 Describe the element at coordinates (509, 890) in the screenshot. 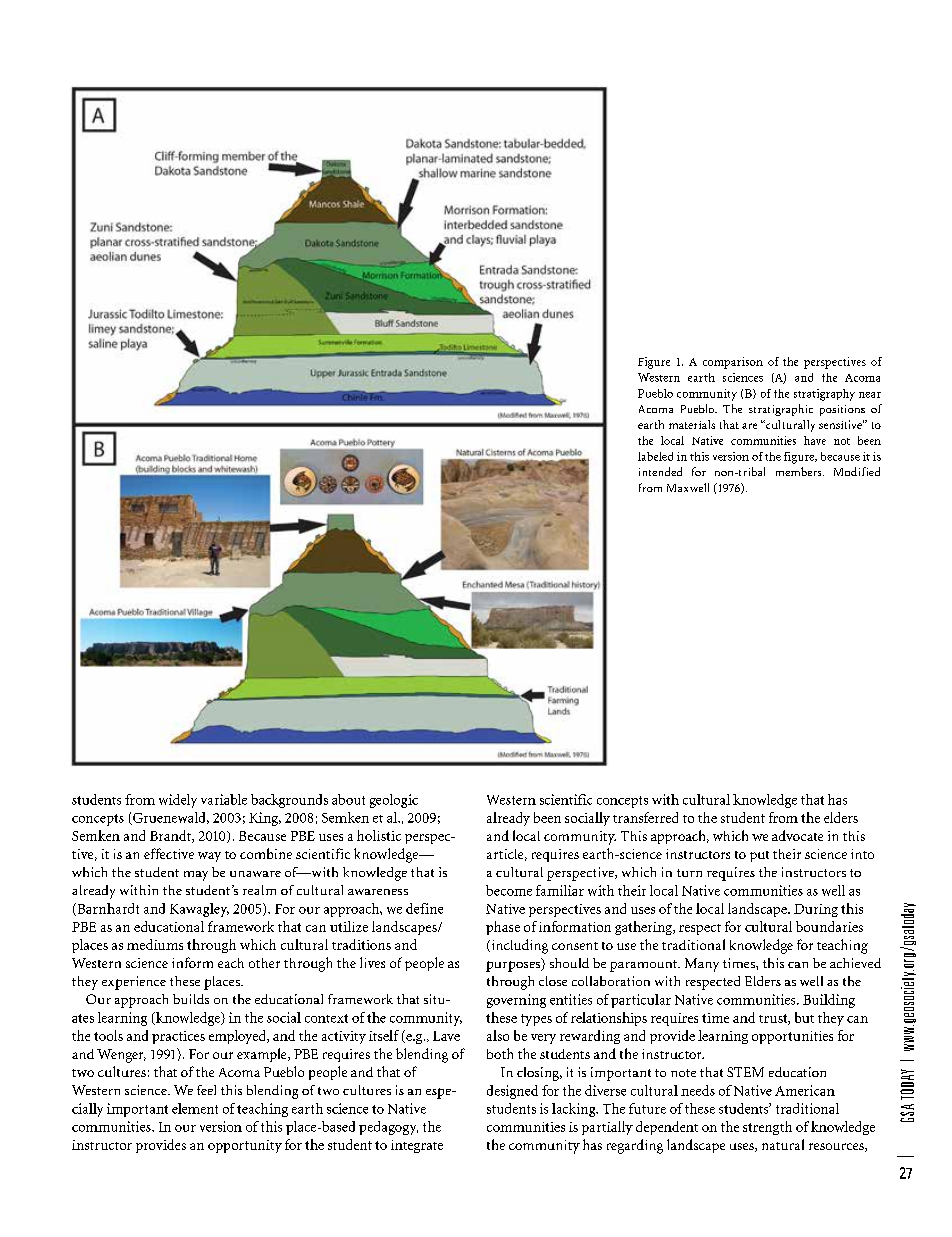

I see `become` at that location.
